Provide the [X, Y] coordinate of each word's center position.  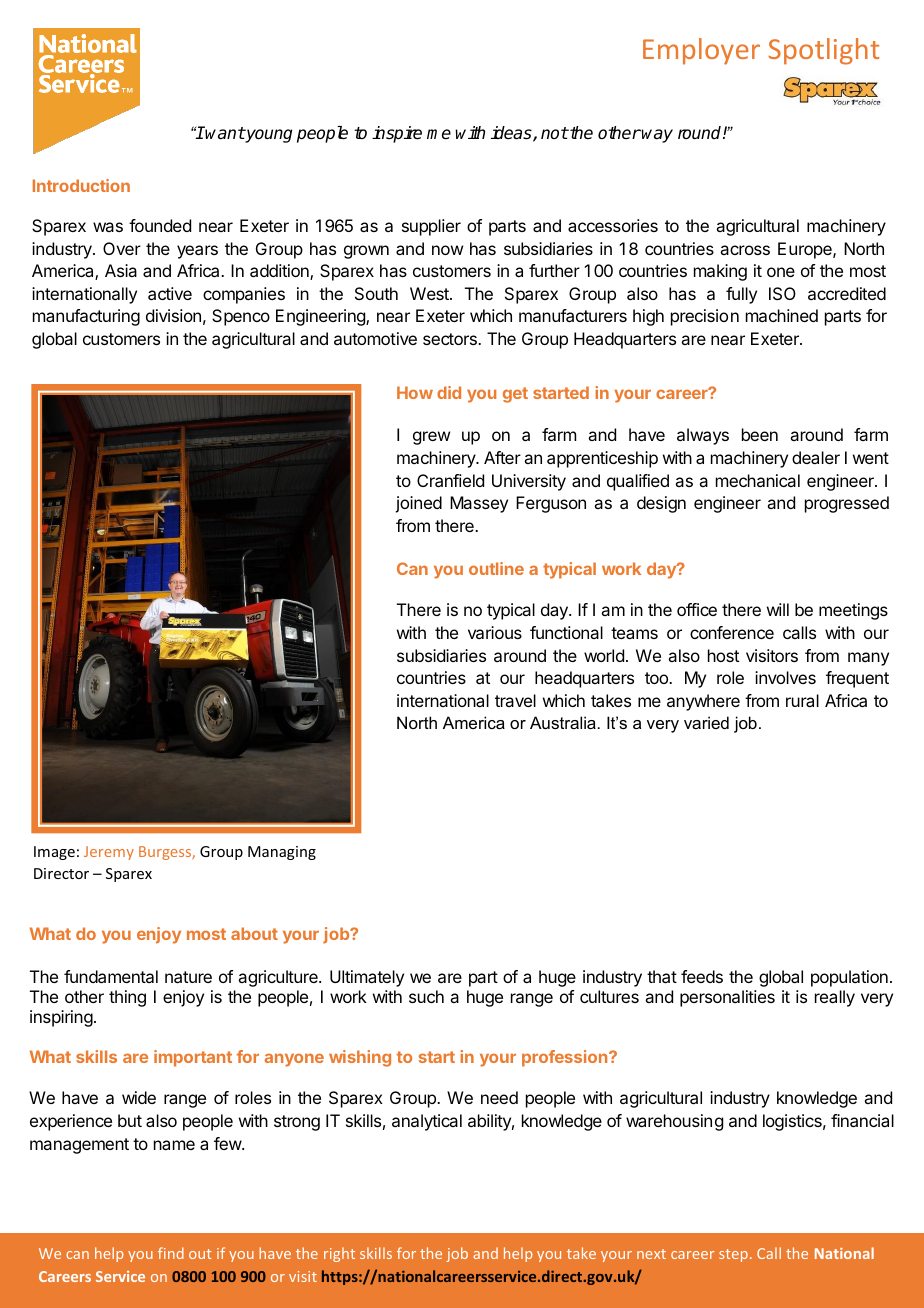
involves [785, 677]
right [339, 1254]
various [495, 632]
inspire [397, 134]
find [171, 1253]
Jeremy [109, 853]
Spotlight [823, 51]
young [268, 136]
